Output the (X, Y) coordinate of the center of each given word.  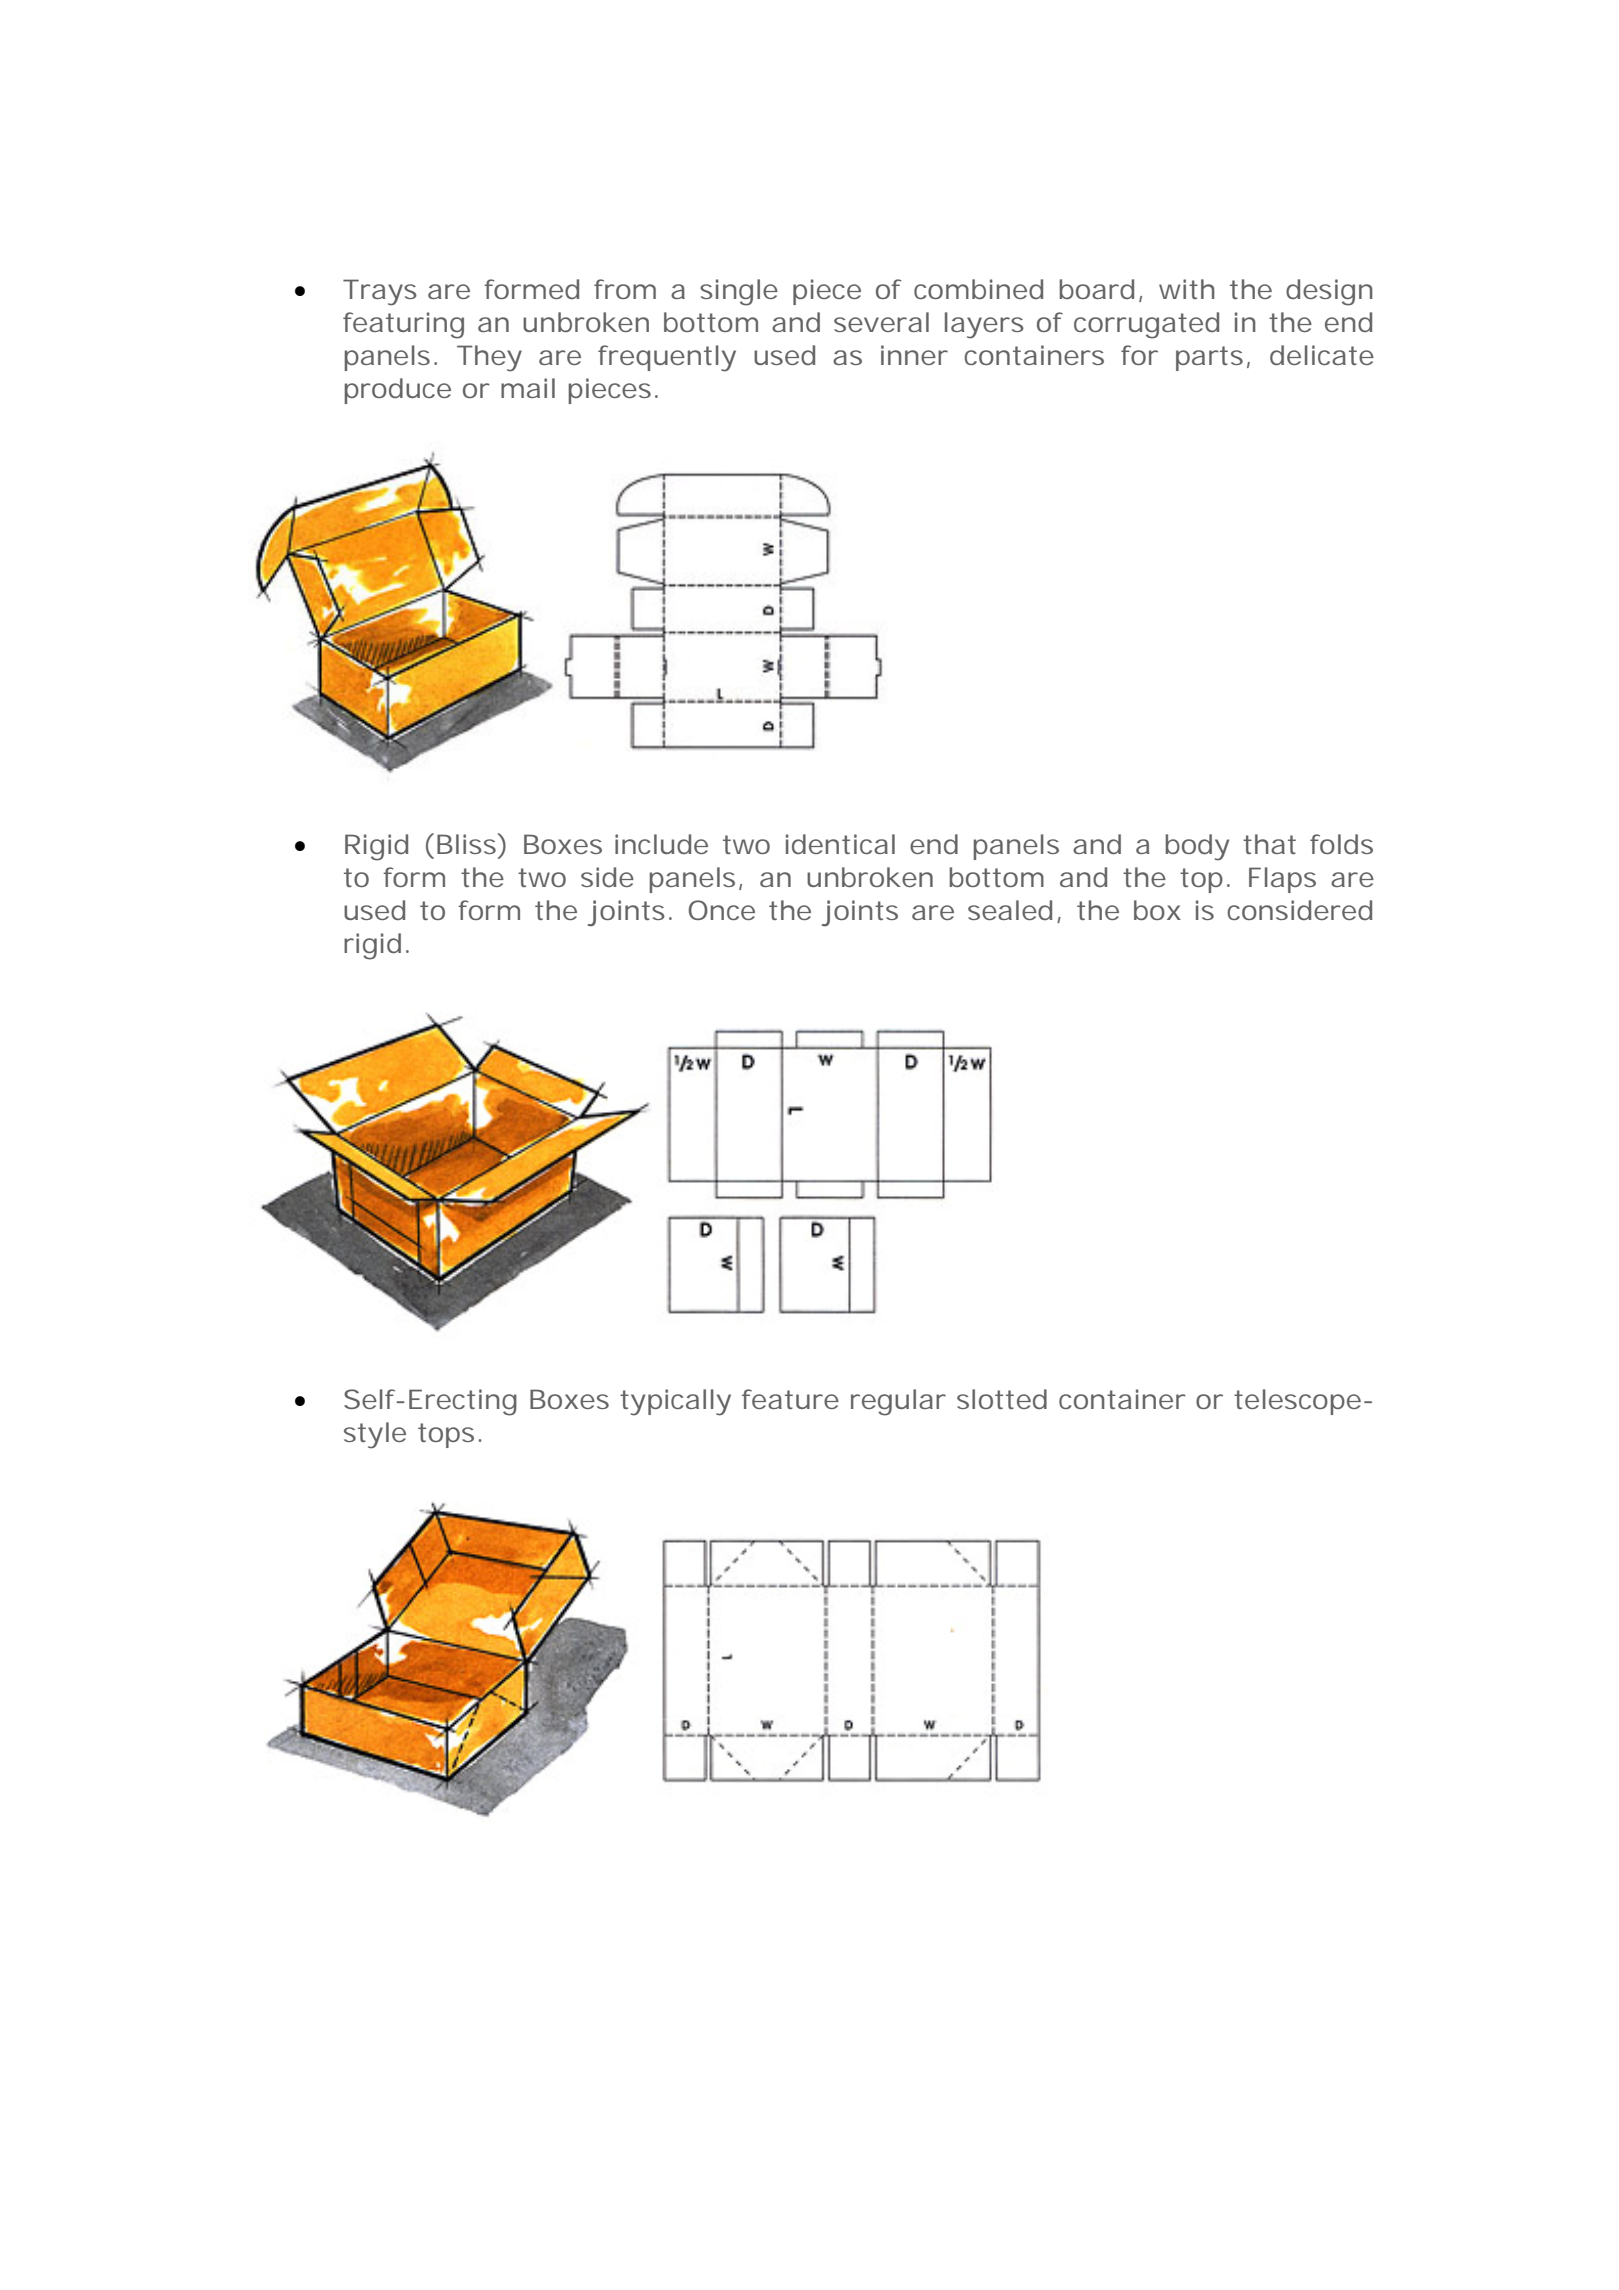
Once (722, 910)
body (1197, 847)
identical (840, 844)
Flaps (1282, 880)
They (489, 358)
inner (914, 355)
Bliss (468, 843)
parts (1209, 358)
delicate (1322, 355)
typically (675, 1402)
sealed (1010, 910)
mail (528, 388)
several (881, 322)
